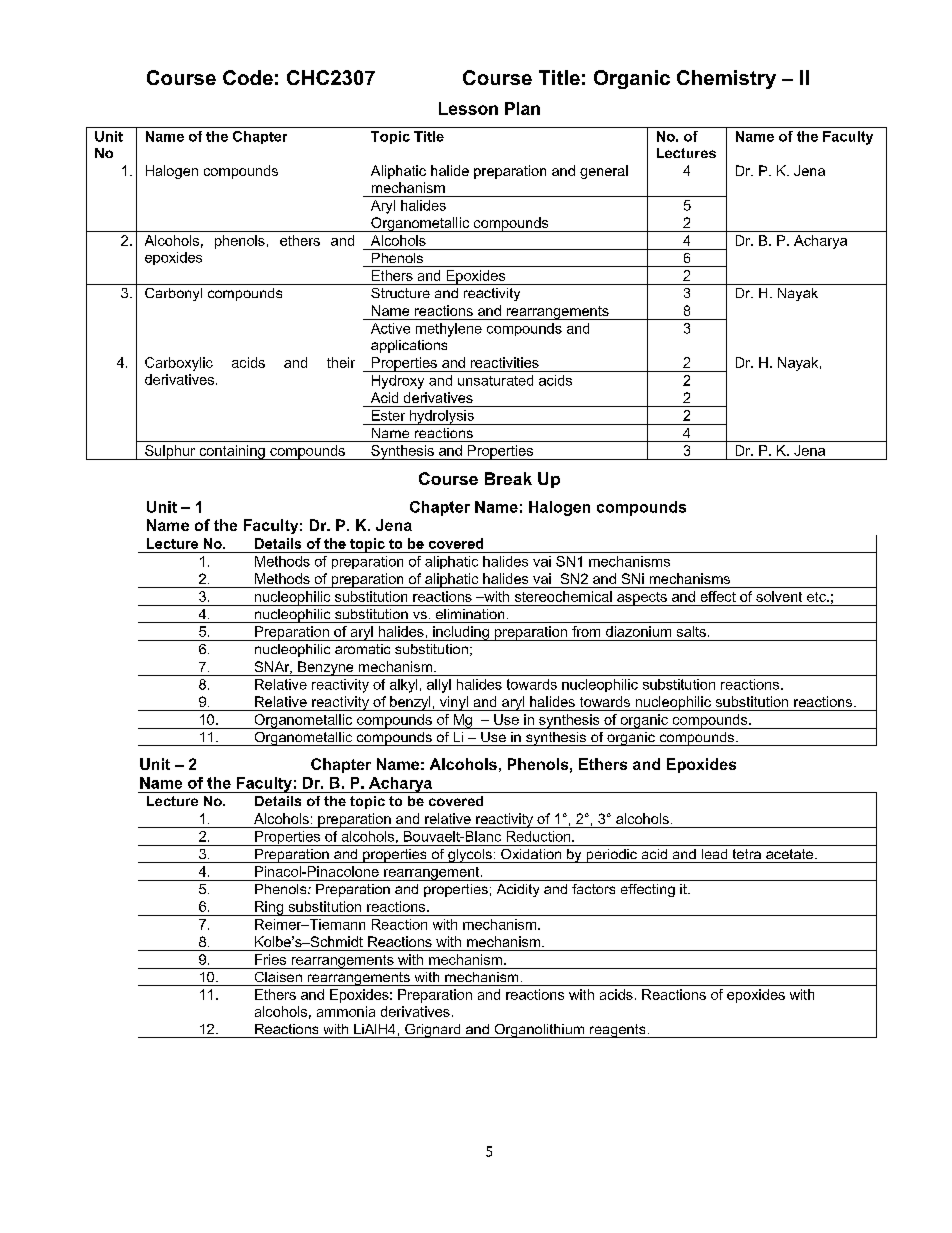 This screenshot has height=1233, width=952. What do you see at coordinates (453, 703) in the screenshot?
I see `vinyl` at bounding box center [453, 703].
